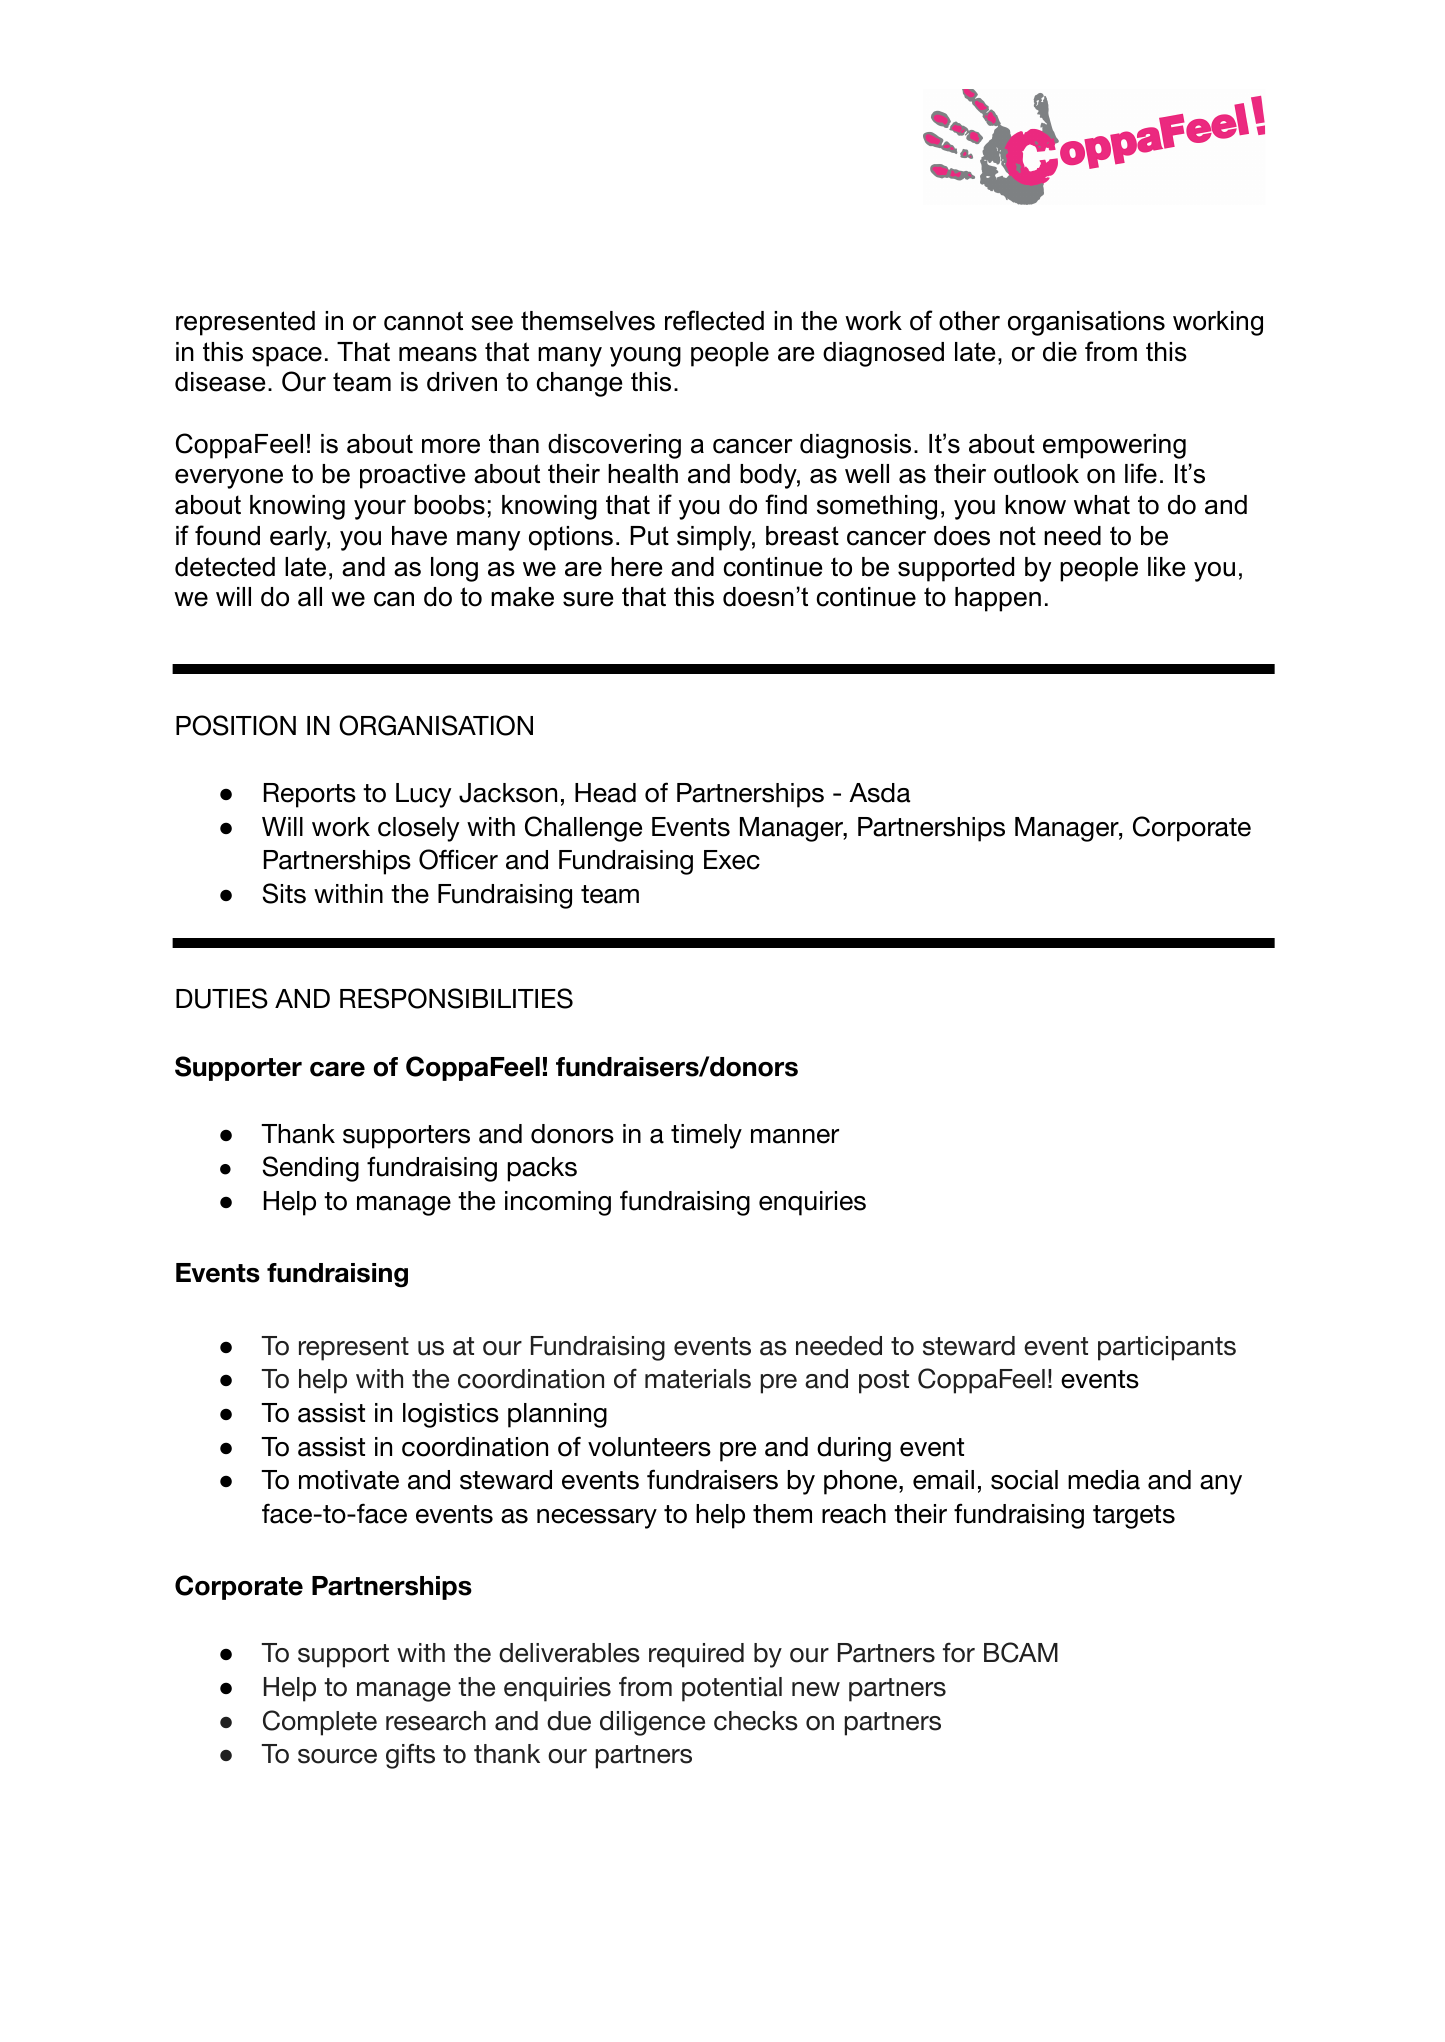 The height and width of the page is (2042, 1445). I want to click on for, so click(959, 1653).
